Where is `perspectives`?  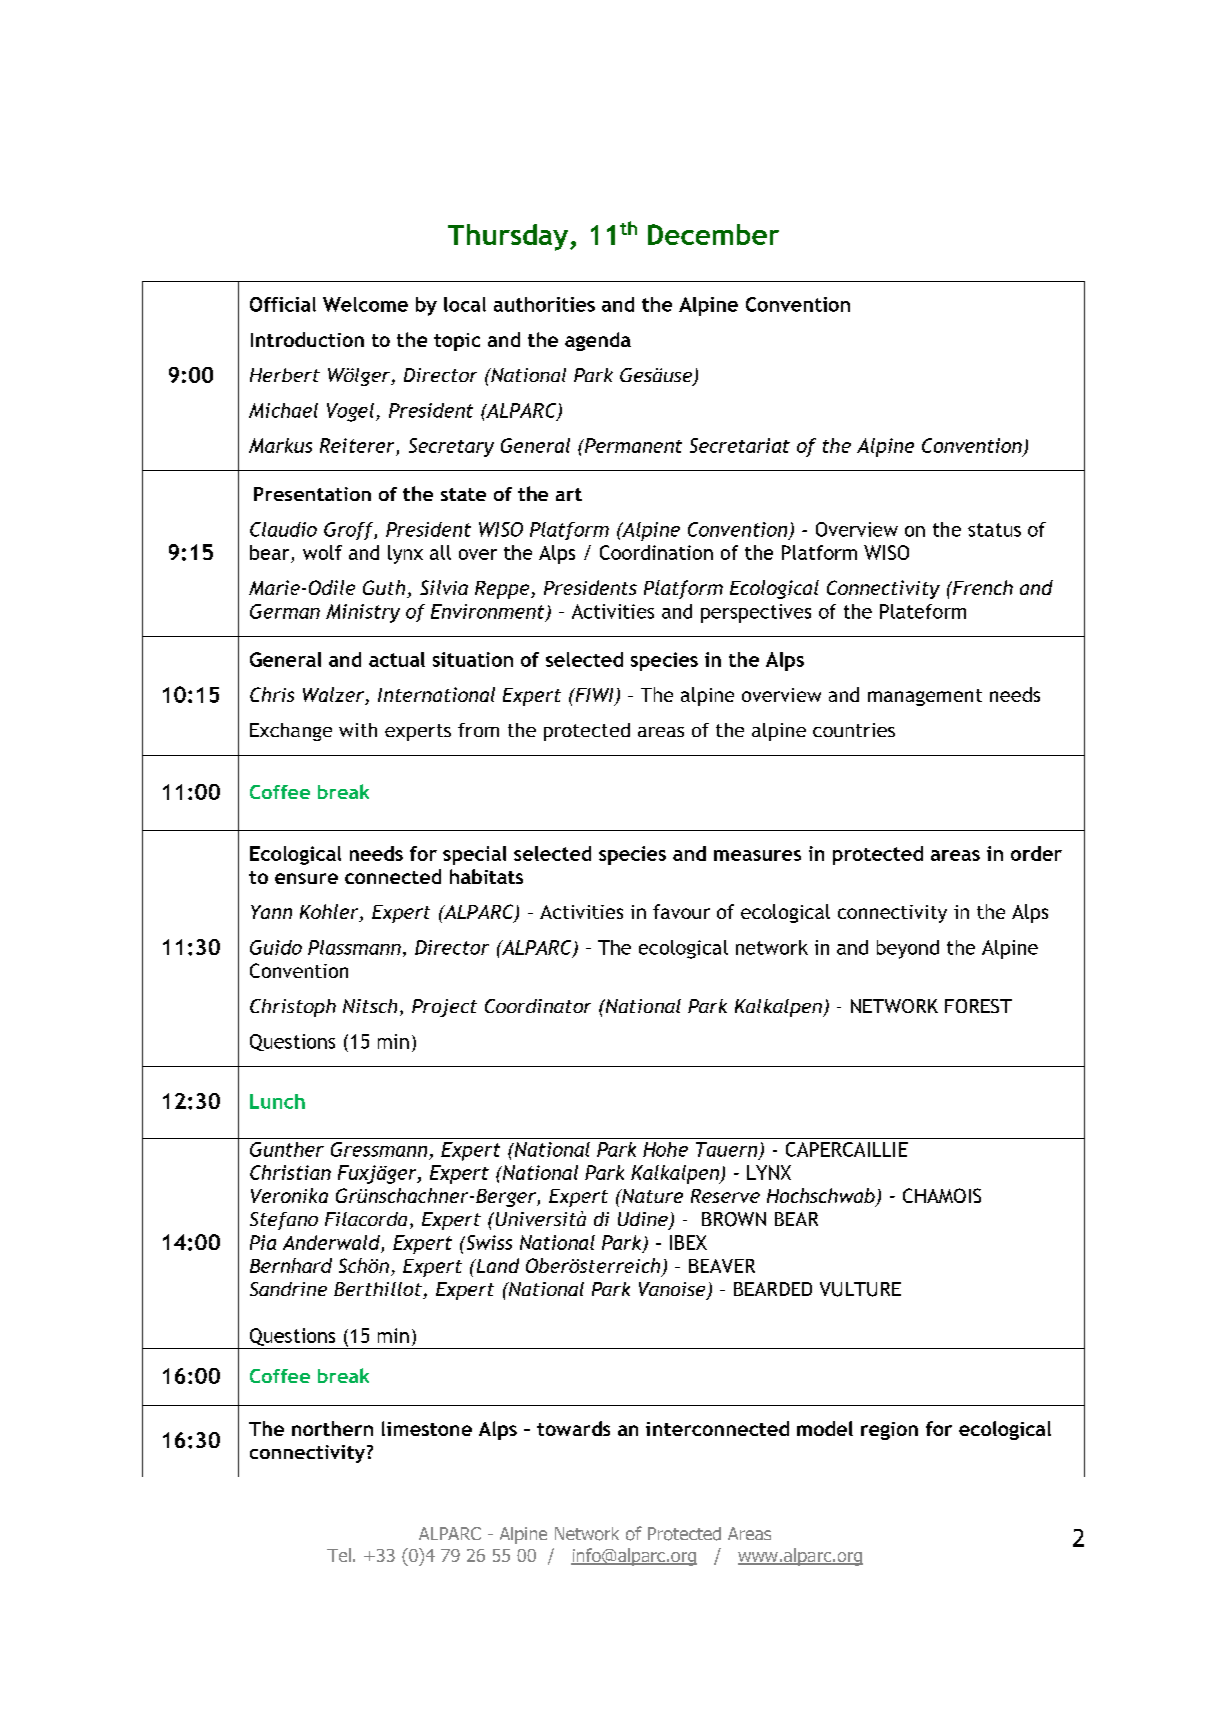
perspectives is located at coordinates (756, 613).
